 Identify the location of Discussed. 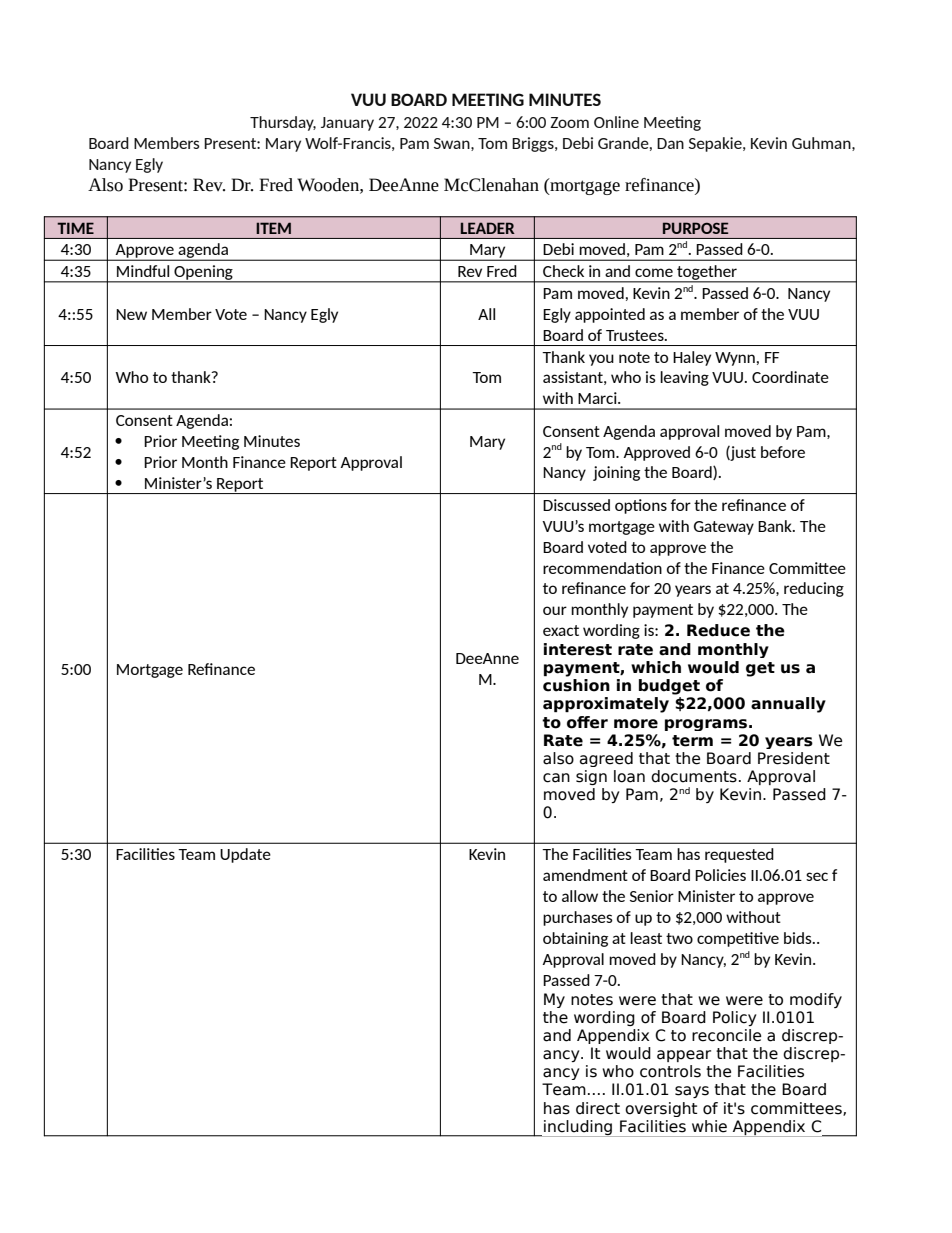
(576, 505).
